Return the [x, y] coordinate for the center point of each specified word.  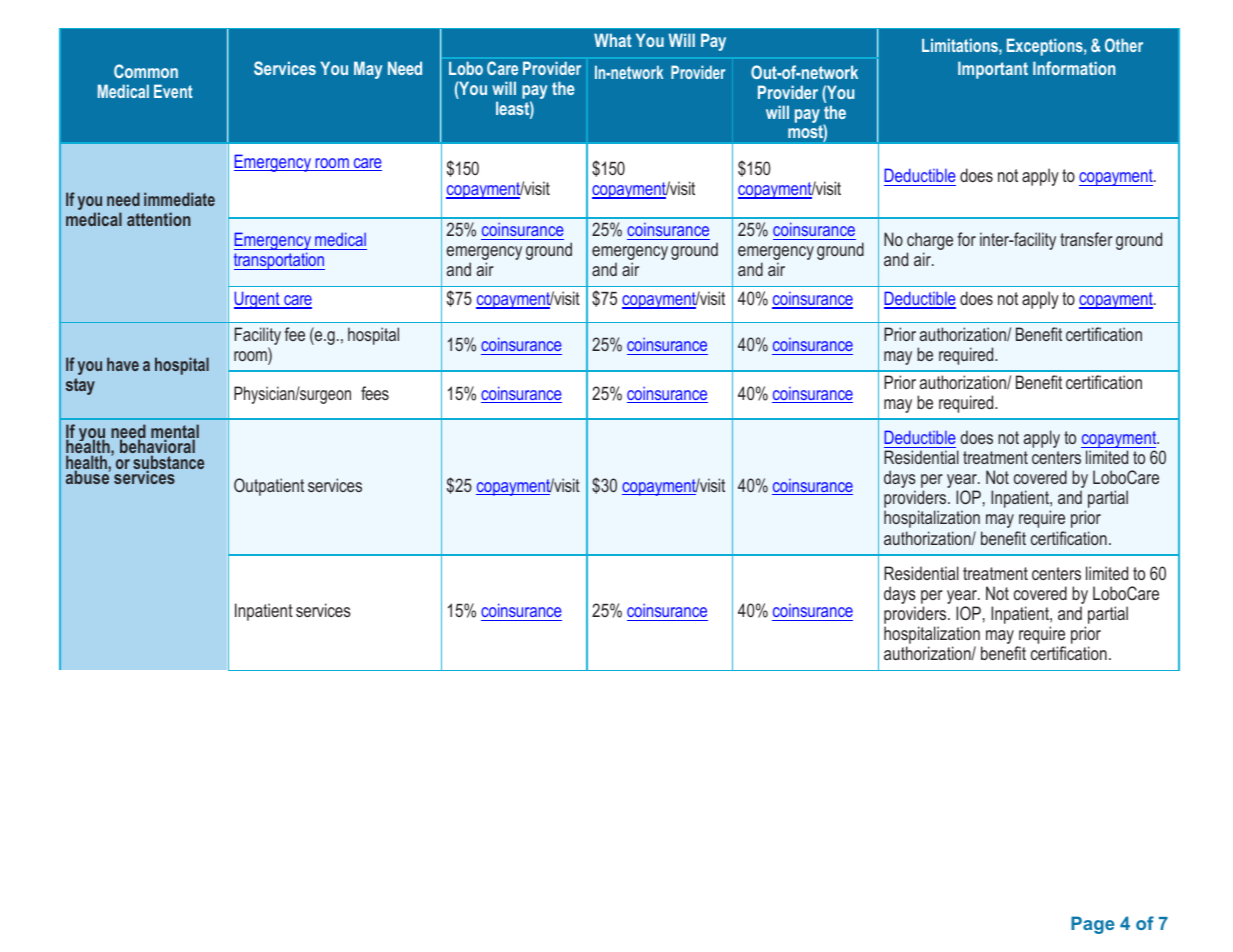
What [613, 40]
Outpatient [269, 487]
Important [993, 70]
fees [375, 393]
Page [1093, 925]
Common [146, 71]
